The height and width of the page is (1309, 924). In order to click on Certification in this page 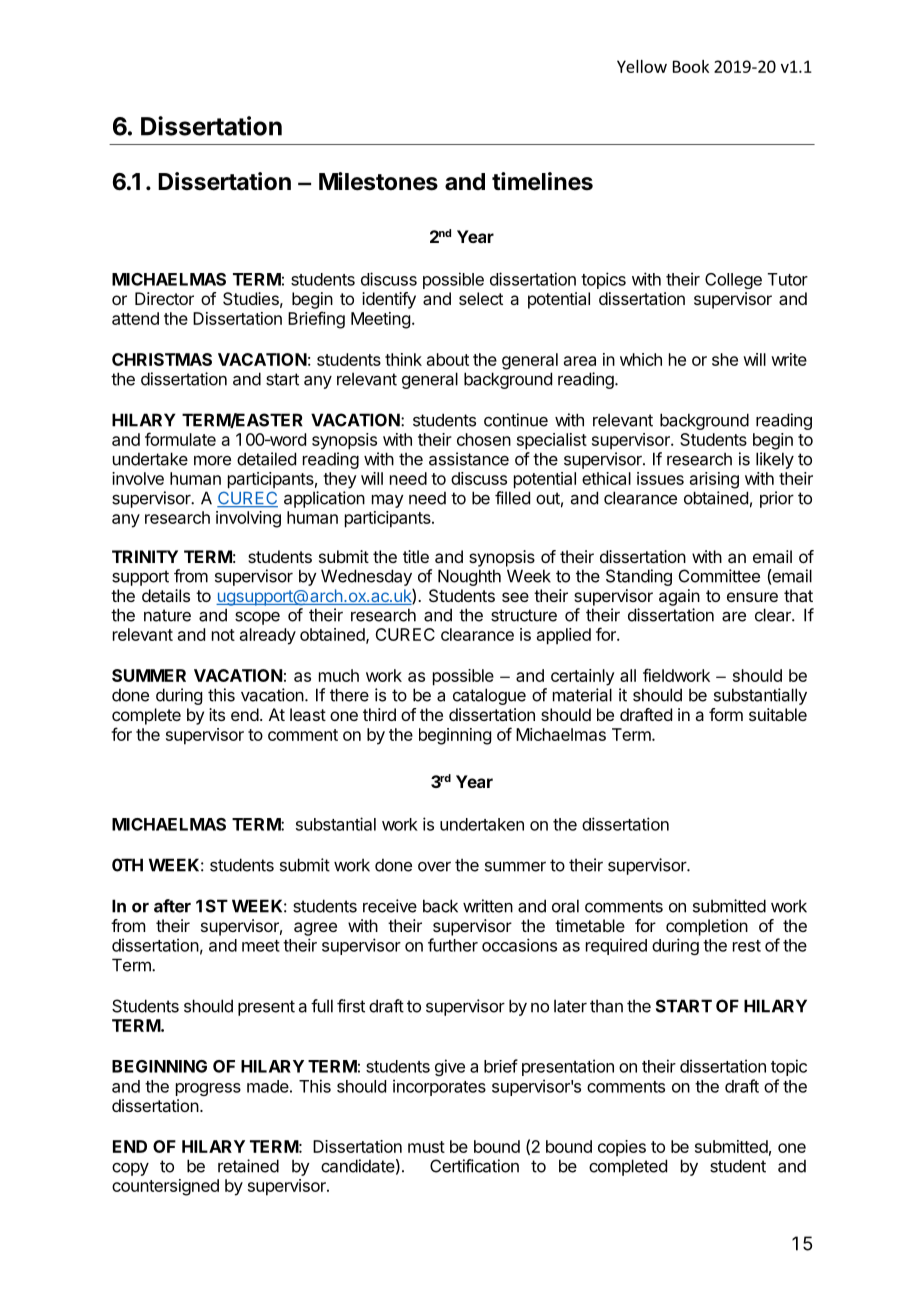, I will do `click(474, 1166)`.
